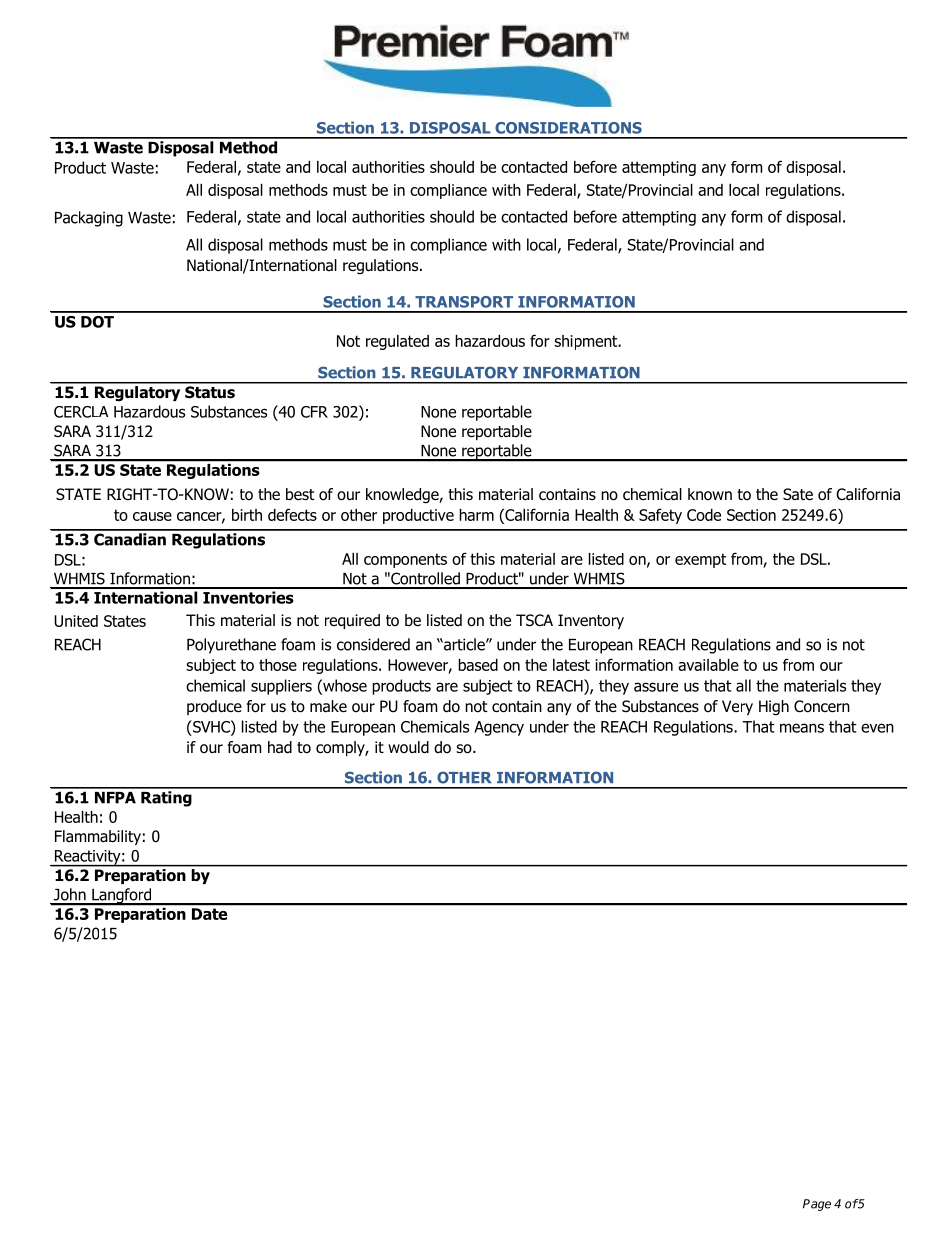 This document has width=952, height=1233. I want to click on CONSIDERATIONS, so click(568, 128).
